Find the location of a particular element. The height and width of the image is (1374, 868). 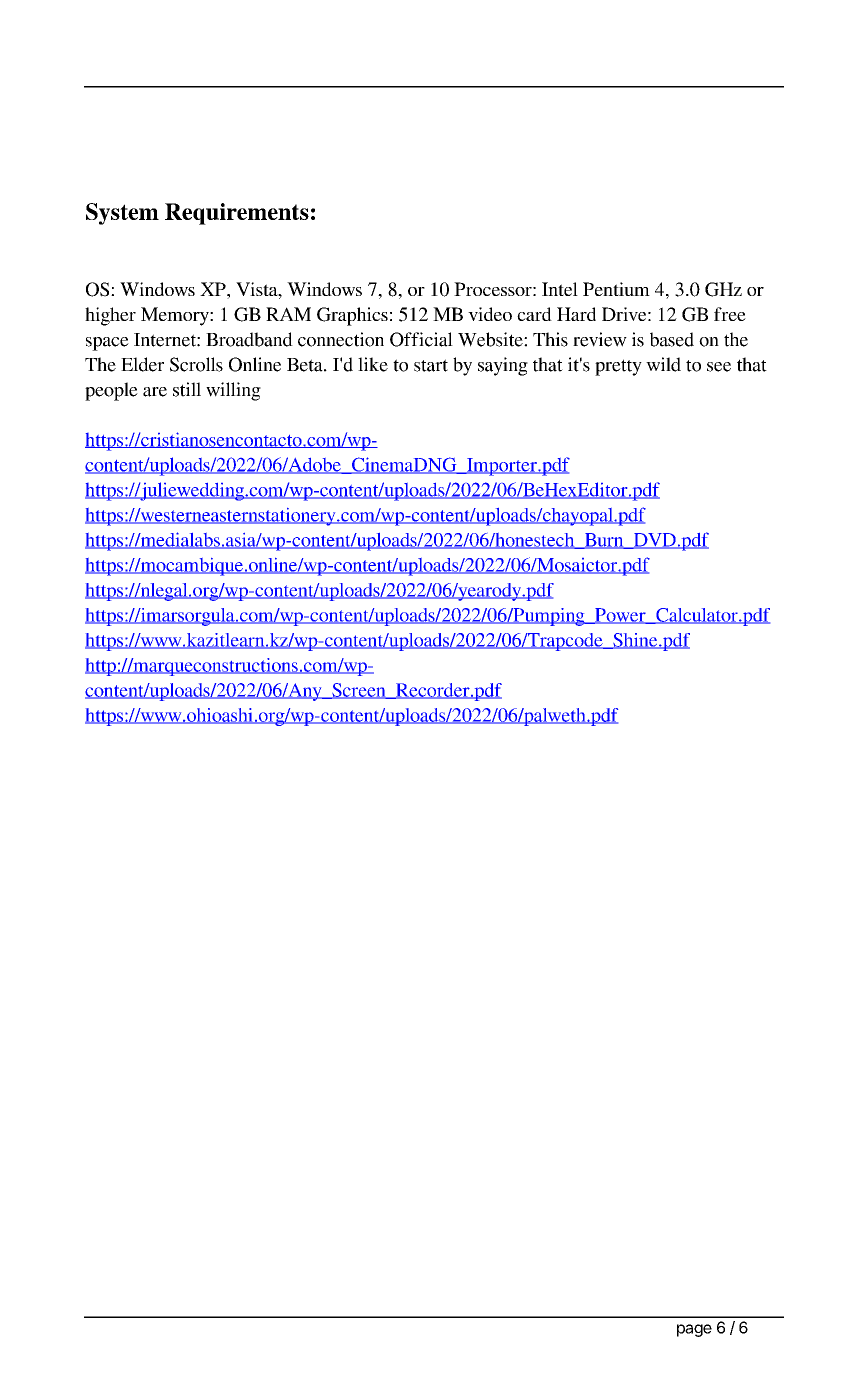

page is located at coordinates (694, 1330).
